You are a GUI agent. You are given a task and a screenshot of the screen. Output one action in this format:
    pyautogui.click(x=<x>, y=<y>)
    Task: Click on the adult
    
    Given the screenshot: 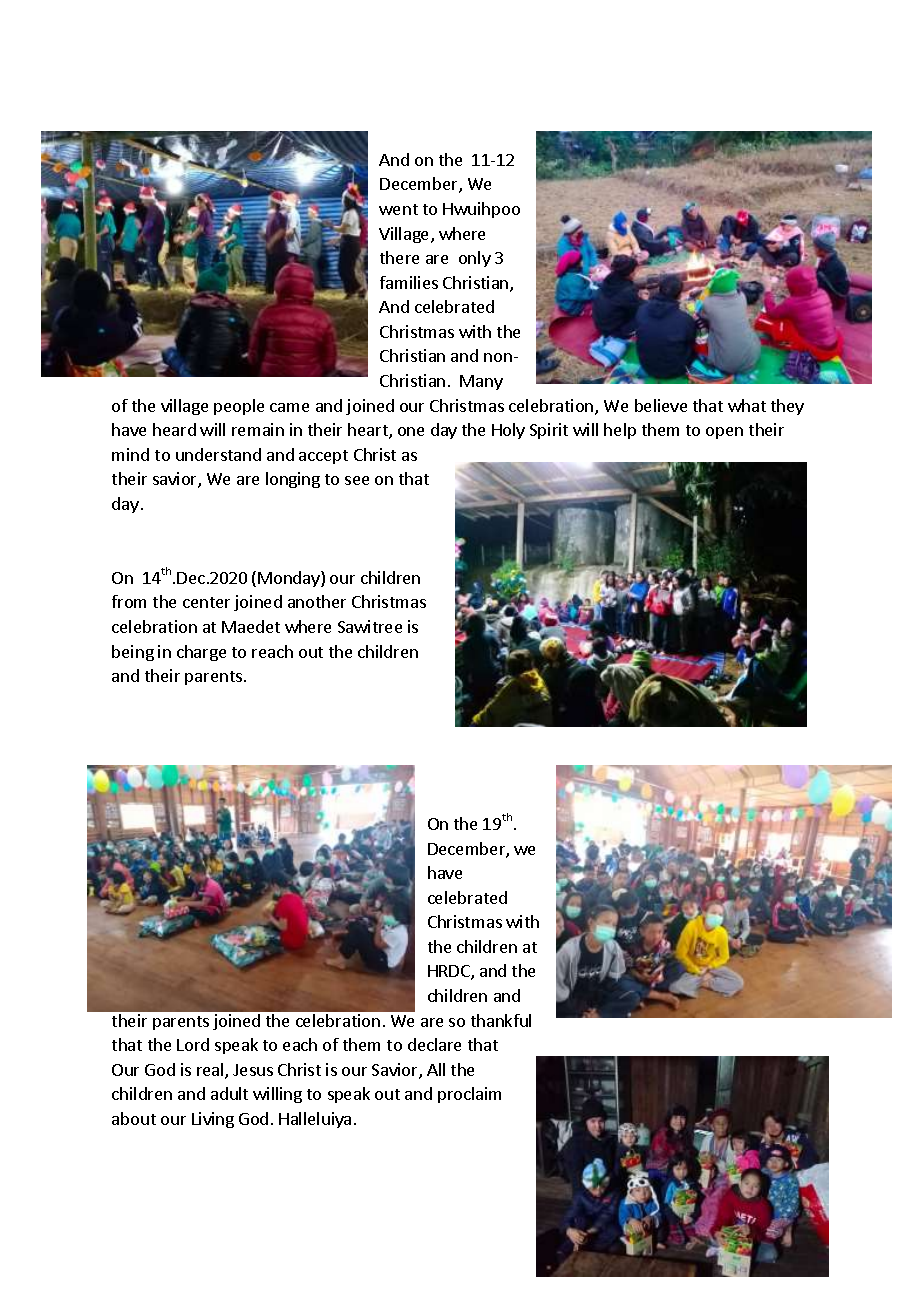 What is the action you would take?
    pyautogui.click(x=229, y=1093)
